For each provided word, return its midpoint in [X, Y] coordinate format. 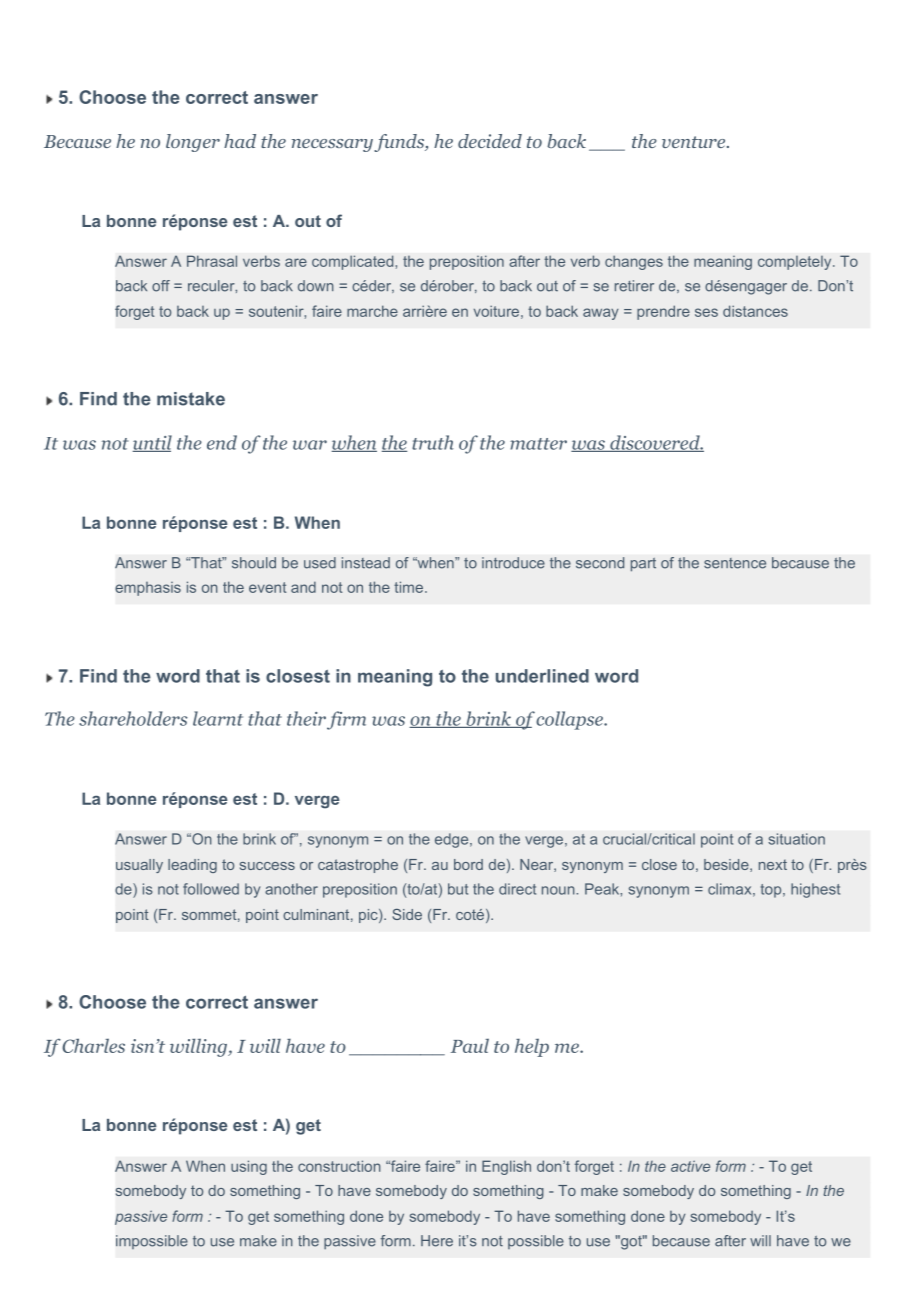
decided [490, 141]
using [249, 1167]
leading [192, 866]
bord [468, 864]
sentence [735, 563]
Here [437, 1241]
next [773, 864]
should [254, 563]
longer [193, 143]
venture [693, 142]
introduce [513, 563]
